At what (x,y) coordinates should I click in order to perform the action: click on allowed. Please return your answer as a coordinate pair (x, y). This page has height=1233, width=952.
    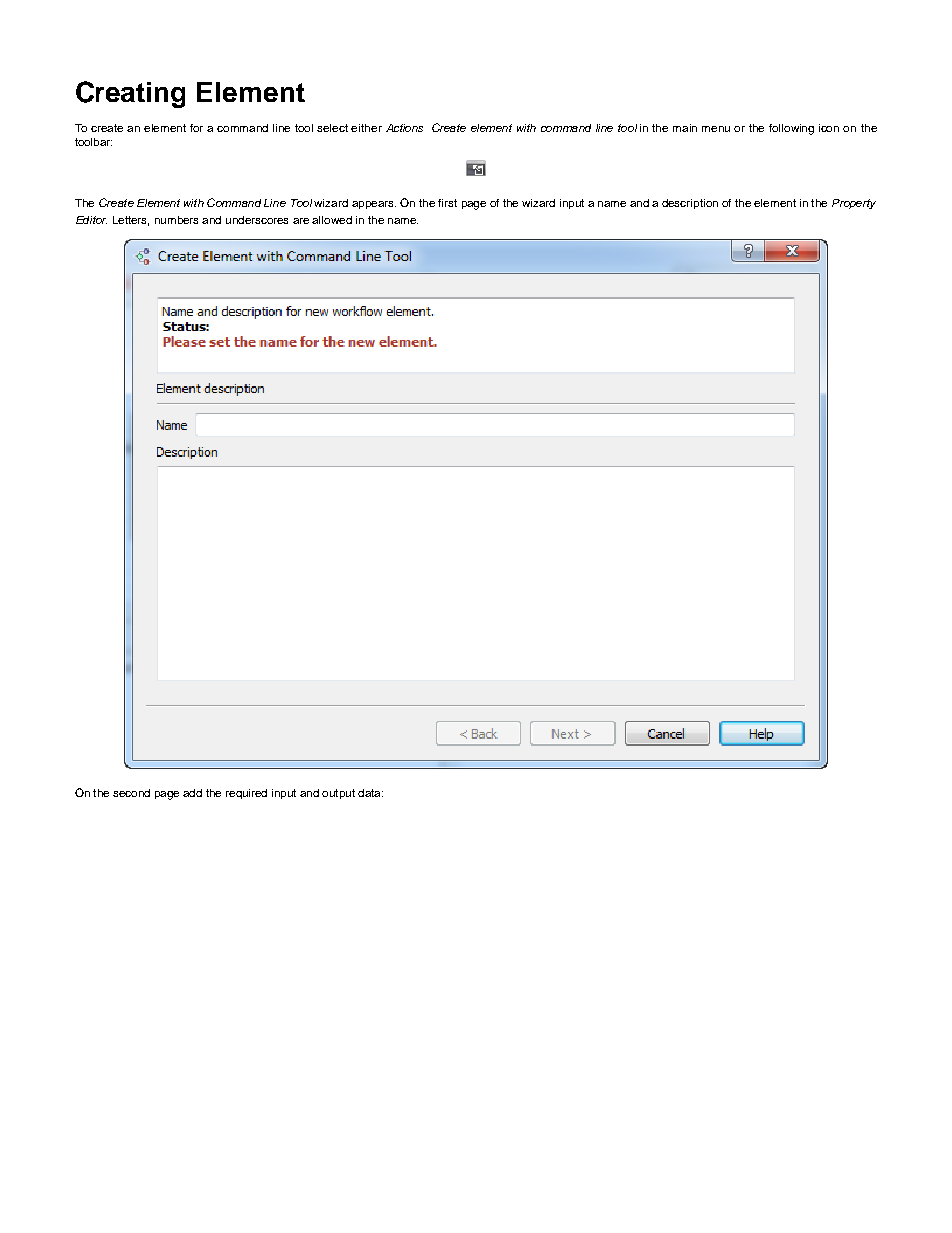
    Looking at the image, I should click on (332, 220).
